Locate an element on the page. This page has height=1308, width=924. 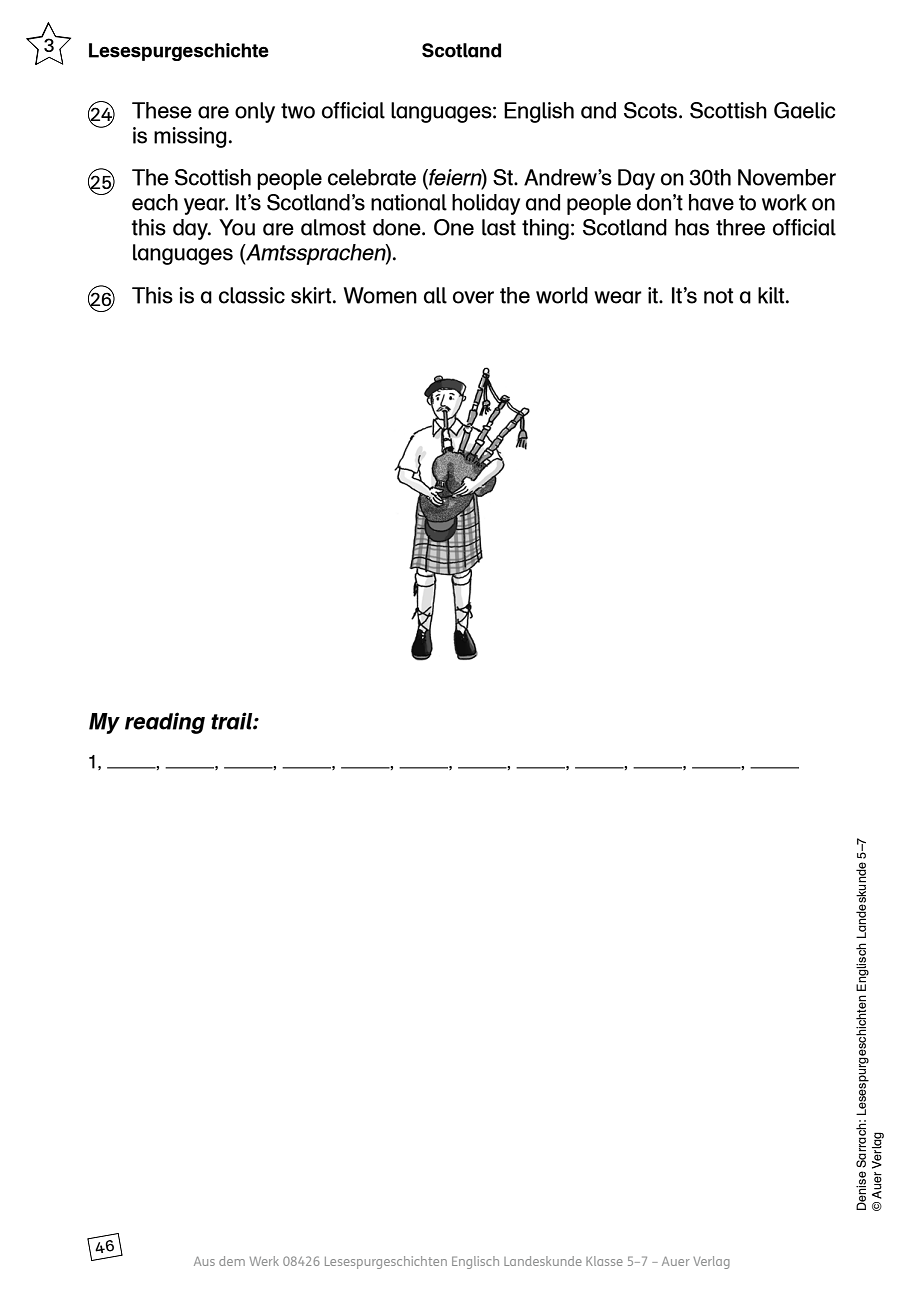
have is located at coordinates (711, 202).
